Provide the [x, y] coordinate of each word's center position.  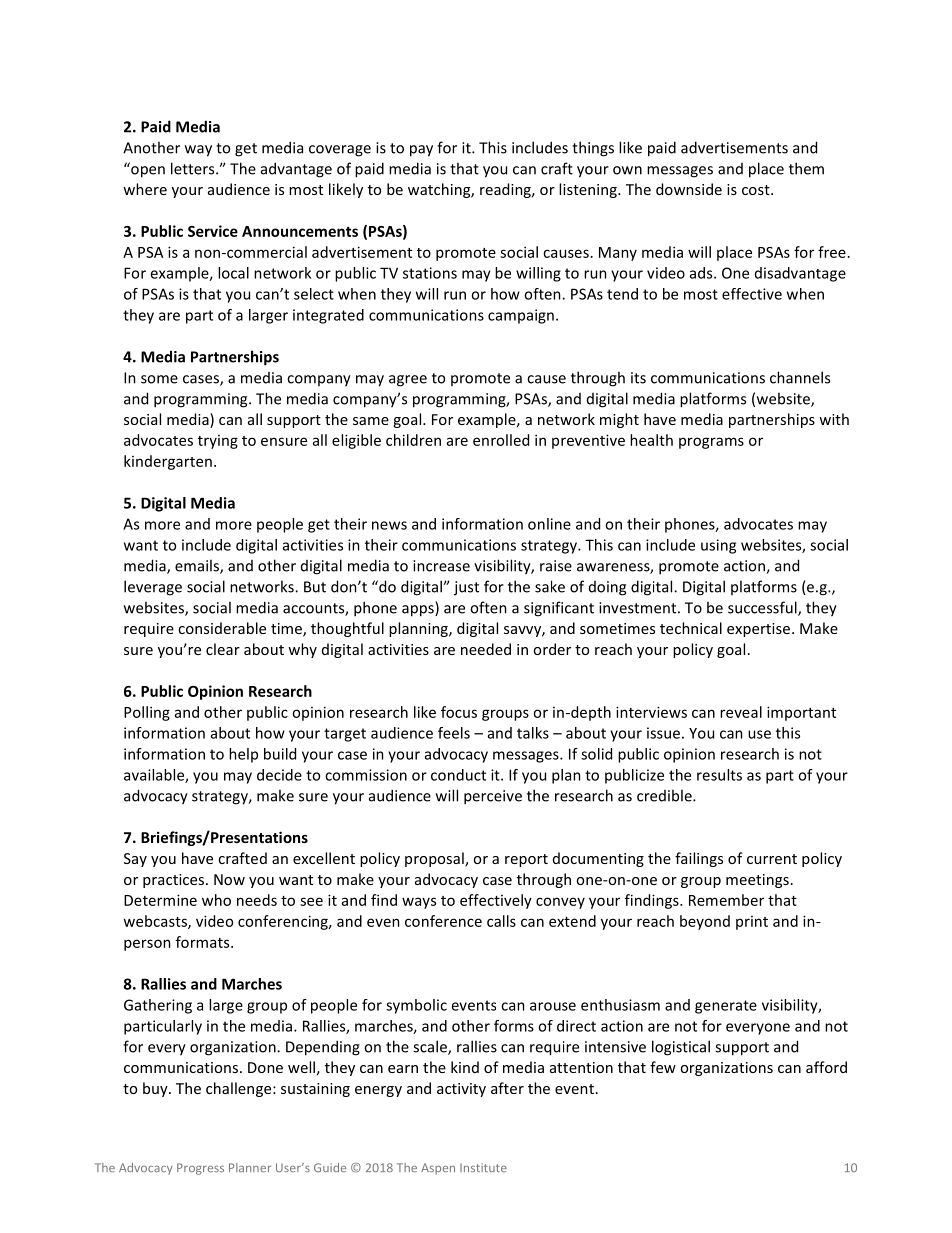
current [772, 859]
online [549, 524]
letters [194, 168]
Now [229, 879]
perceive [493, 797]
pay [421, 151]
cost [757, 190]
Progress [200, 1169]
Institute [483, 1167]
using [718, 546]
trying [218, 442]
